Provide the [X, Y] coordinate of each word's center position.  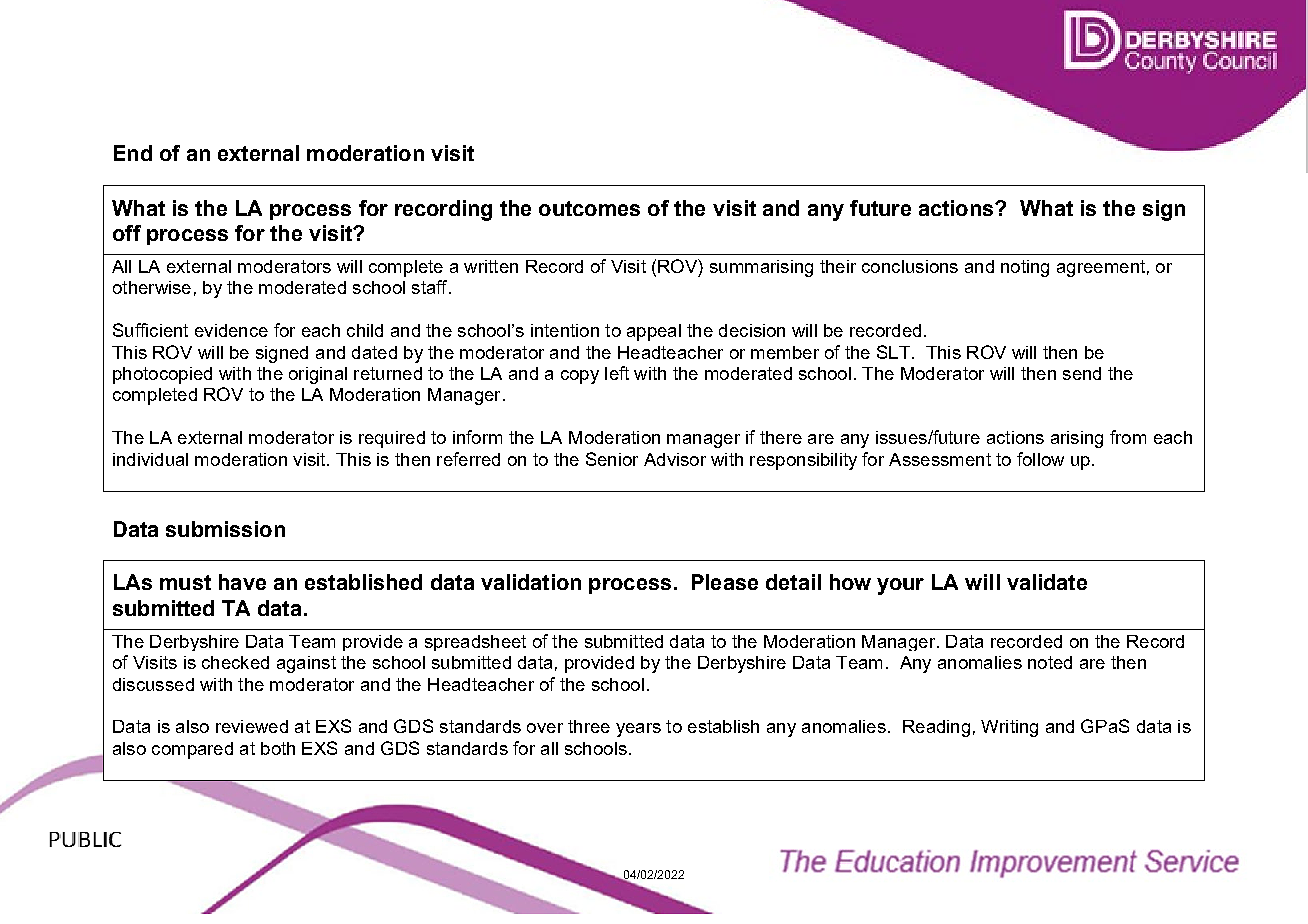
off [127, 233]
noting [1025, 268]
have [242, 582]
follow [1040, 459]
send [1082, 373]
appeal [654, 332]
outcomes [589, 208]
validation [531, 582]
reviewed [252, 726]
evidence [231, 330]
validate [1047, 582]
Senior [612, 459]
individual [150, 459]
